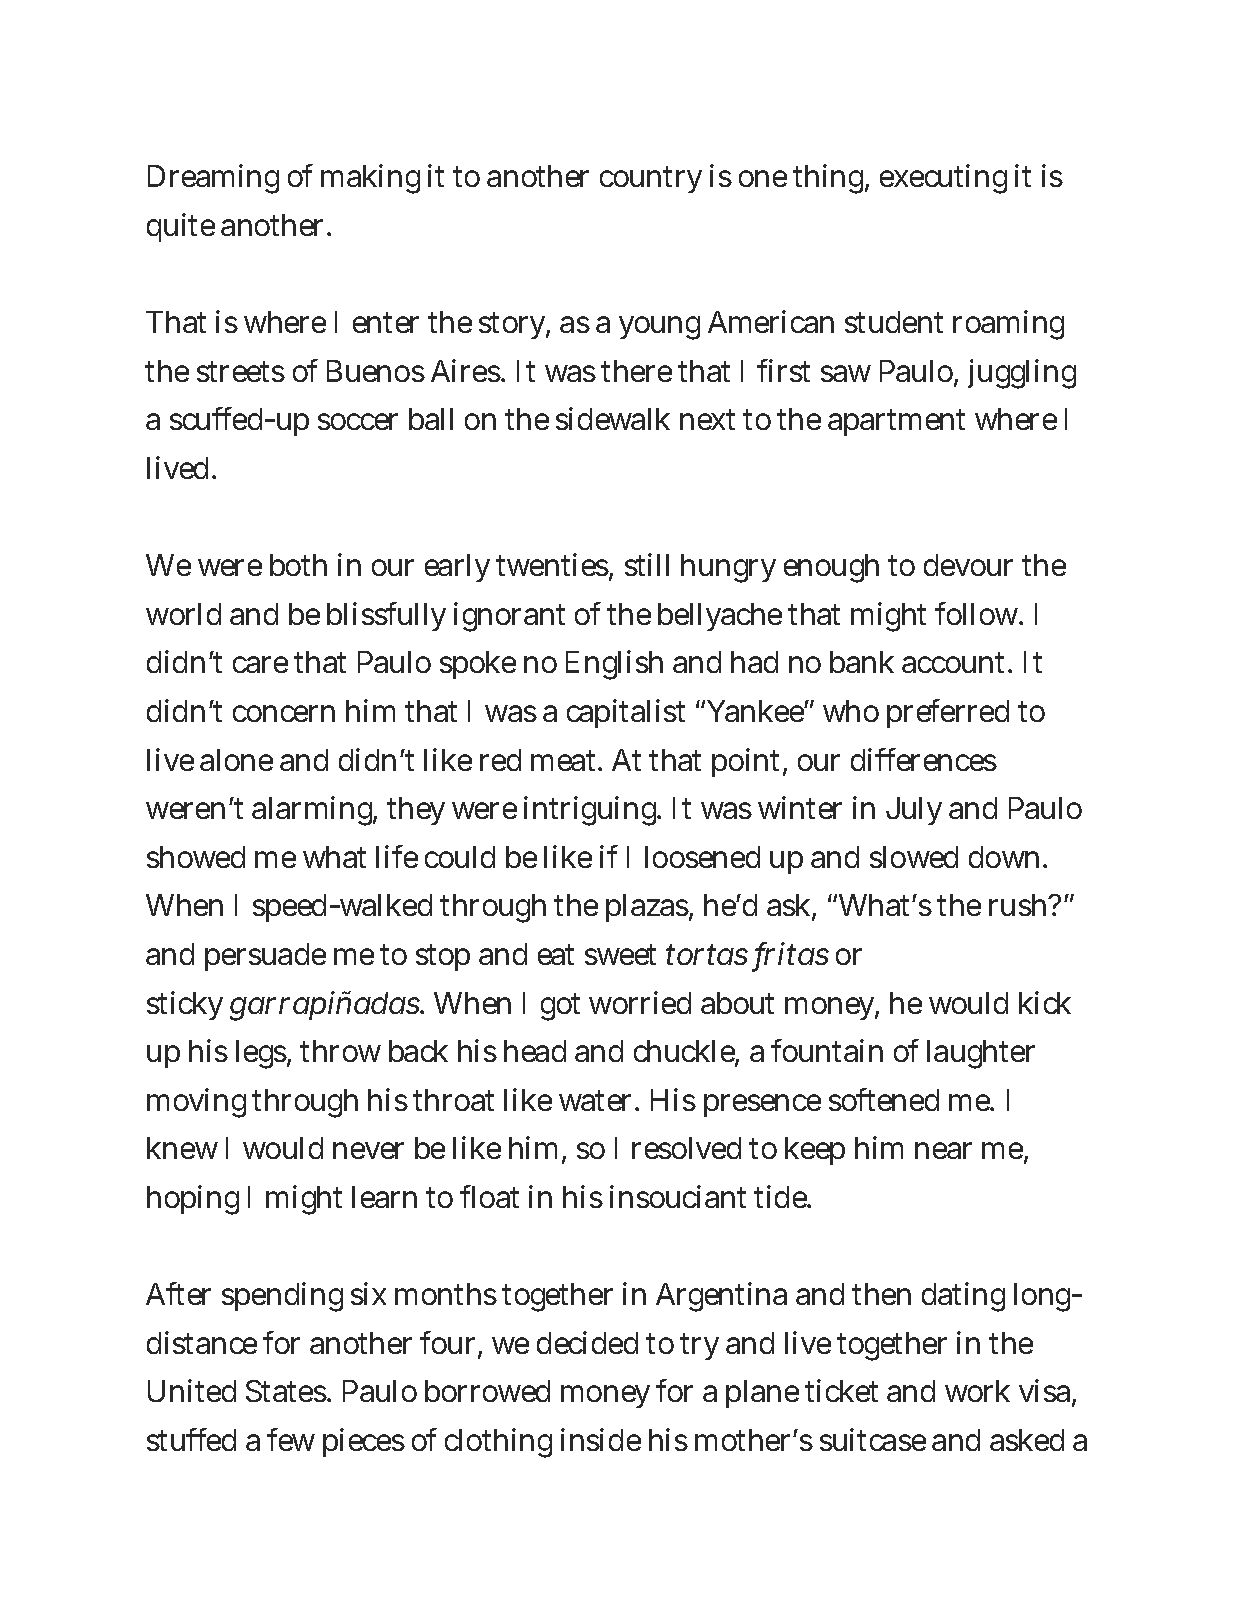  Describe the element at coordinates (298, 565) in the page. I see `both` at that location.
